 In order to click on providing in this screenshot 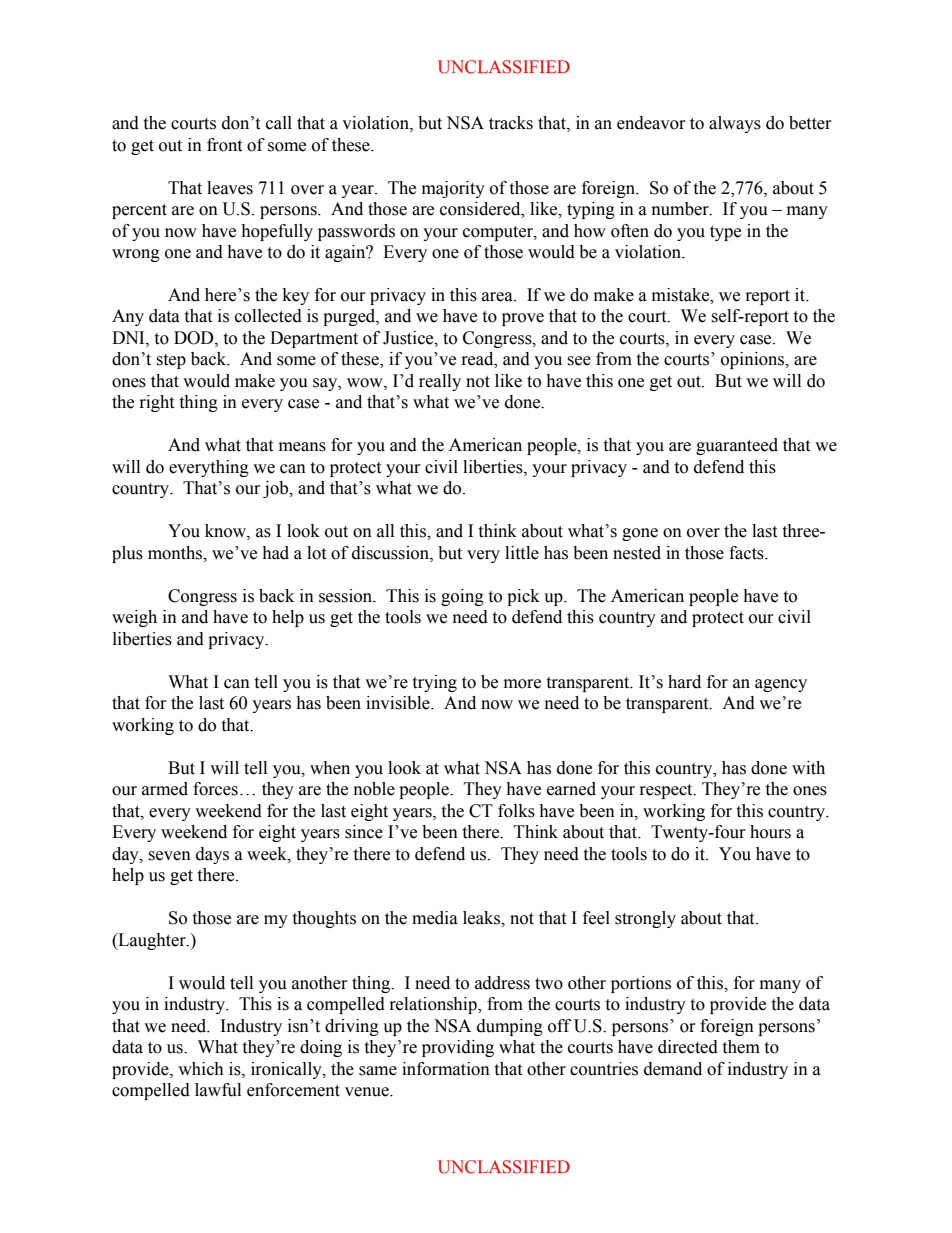, I will do `click(458, 1048)`.
